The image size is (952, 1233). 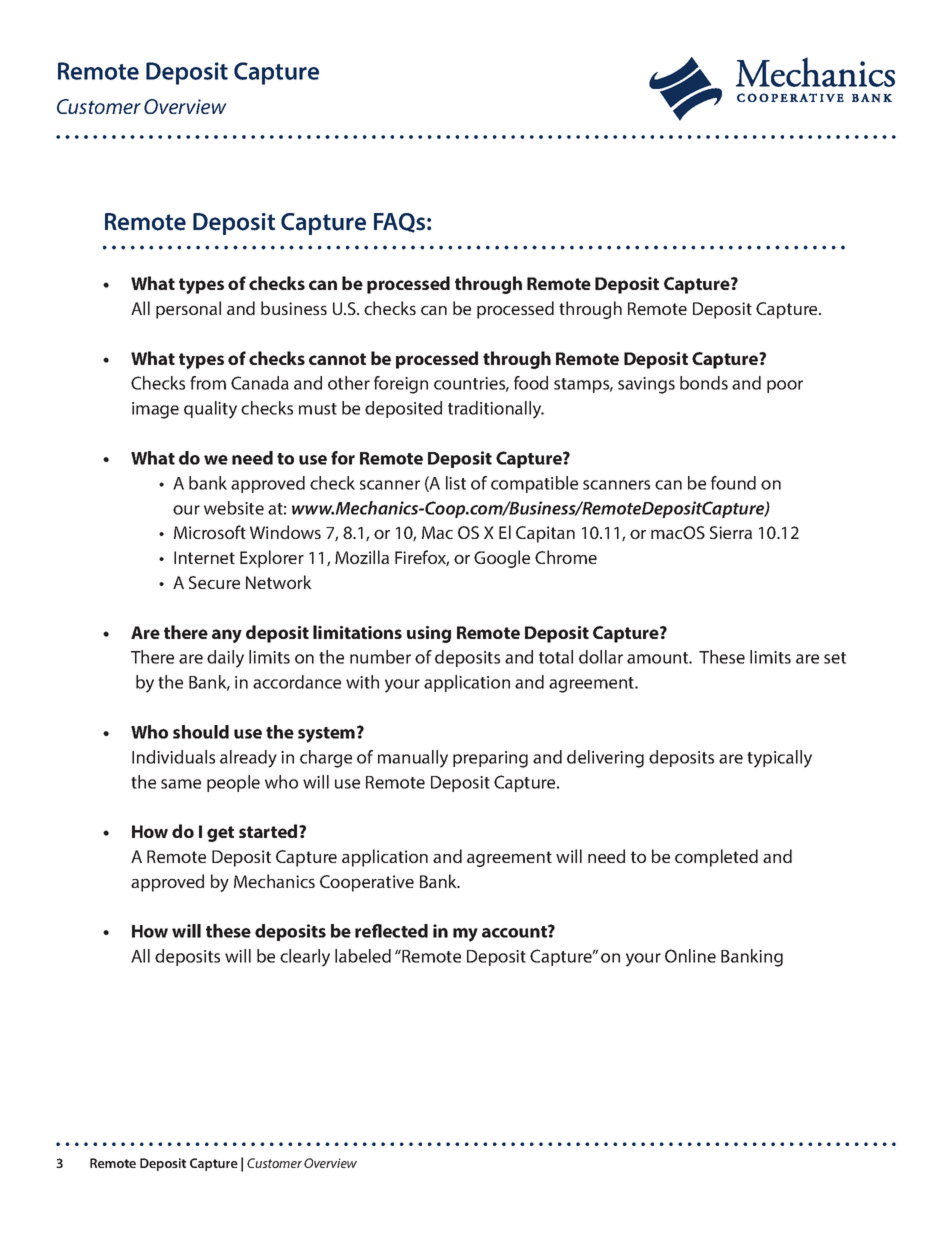 What do you see at coordinates (305, 958) in the image?
I see `clearly` at bounding box center [305, 958].
